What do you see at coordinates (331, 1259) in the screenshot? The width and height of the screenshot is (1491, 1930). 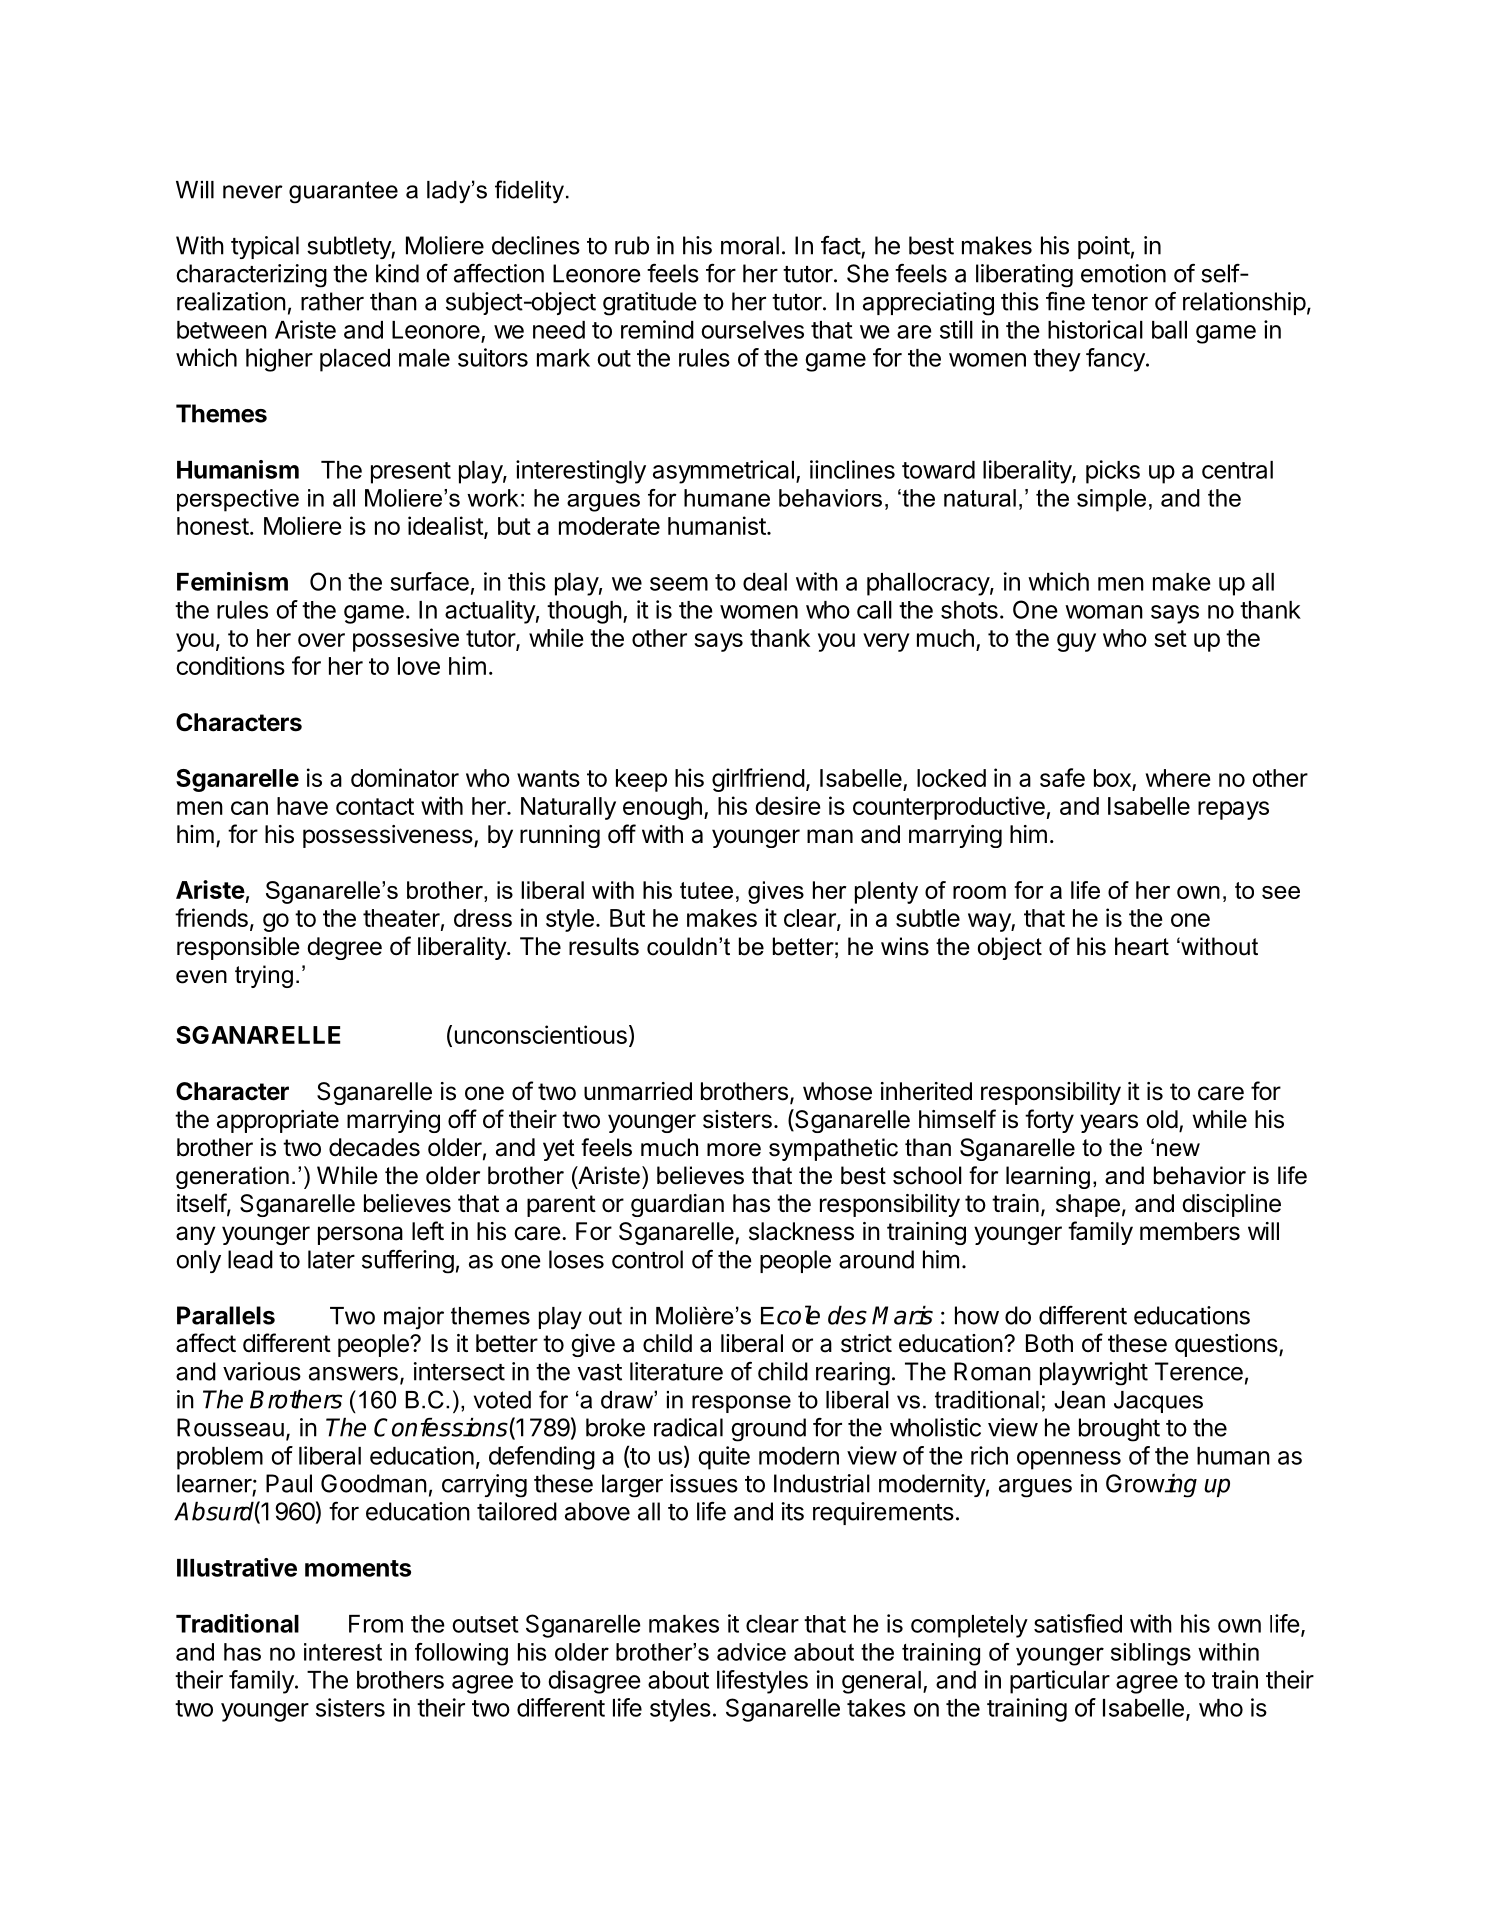 I see `later` at bounding box center [331, 1259].
